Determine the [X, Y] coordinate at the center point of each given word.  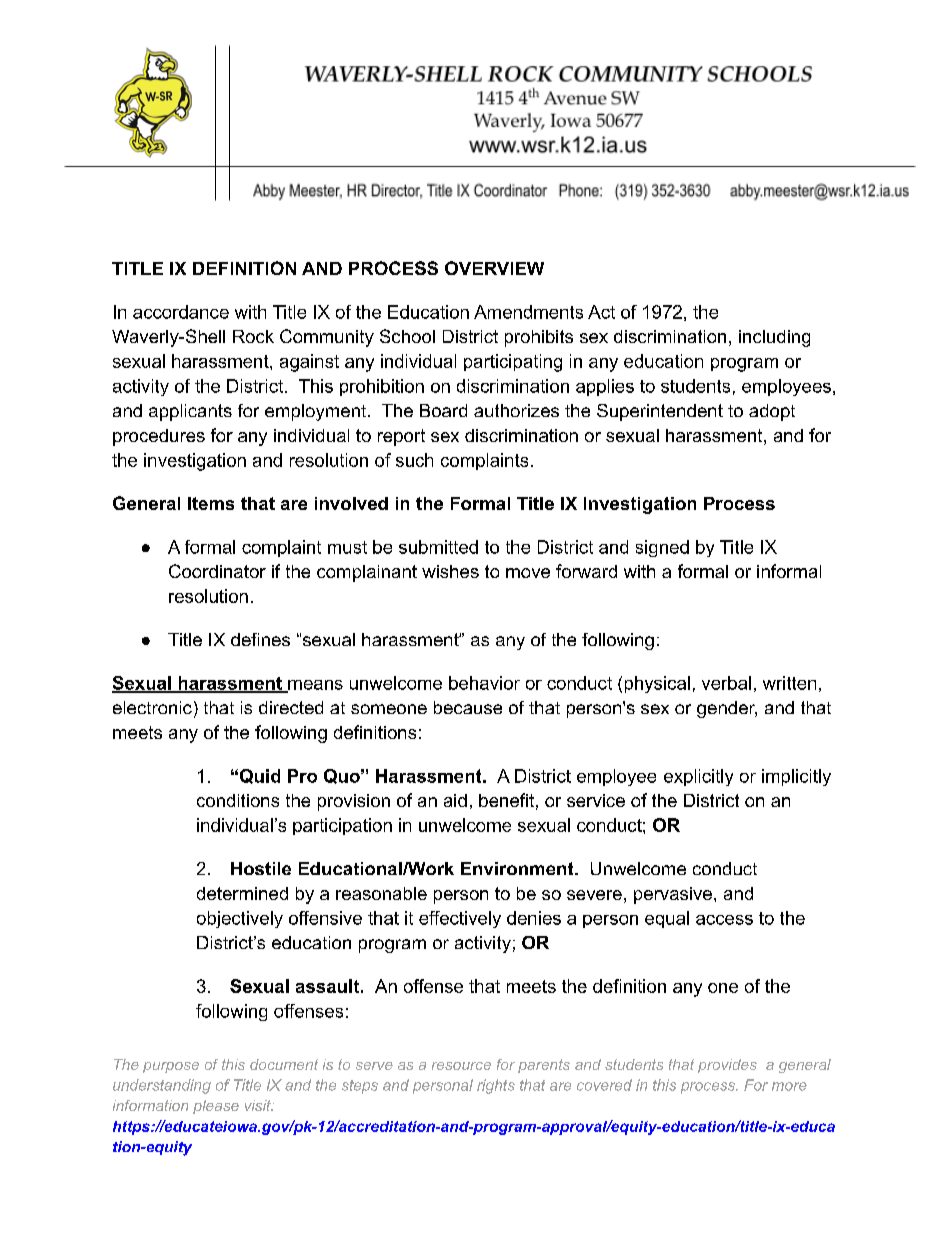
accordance [181, 312]
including [774, 338]
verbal [726, 683]
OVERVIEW [494, 268]
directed [291, 707]
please [216, 1107]
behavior [484, 683]
